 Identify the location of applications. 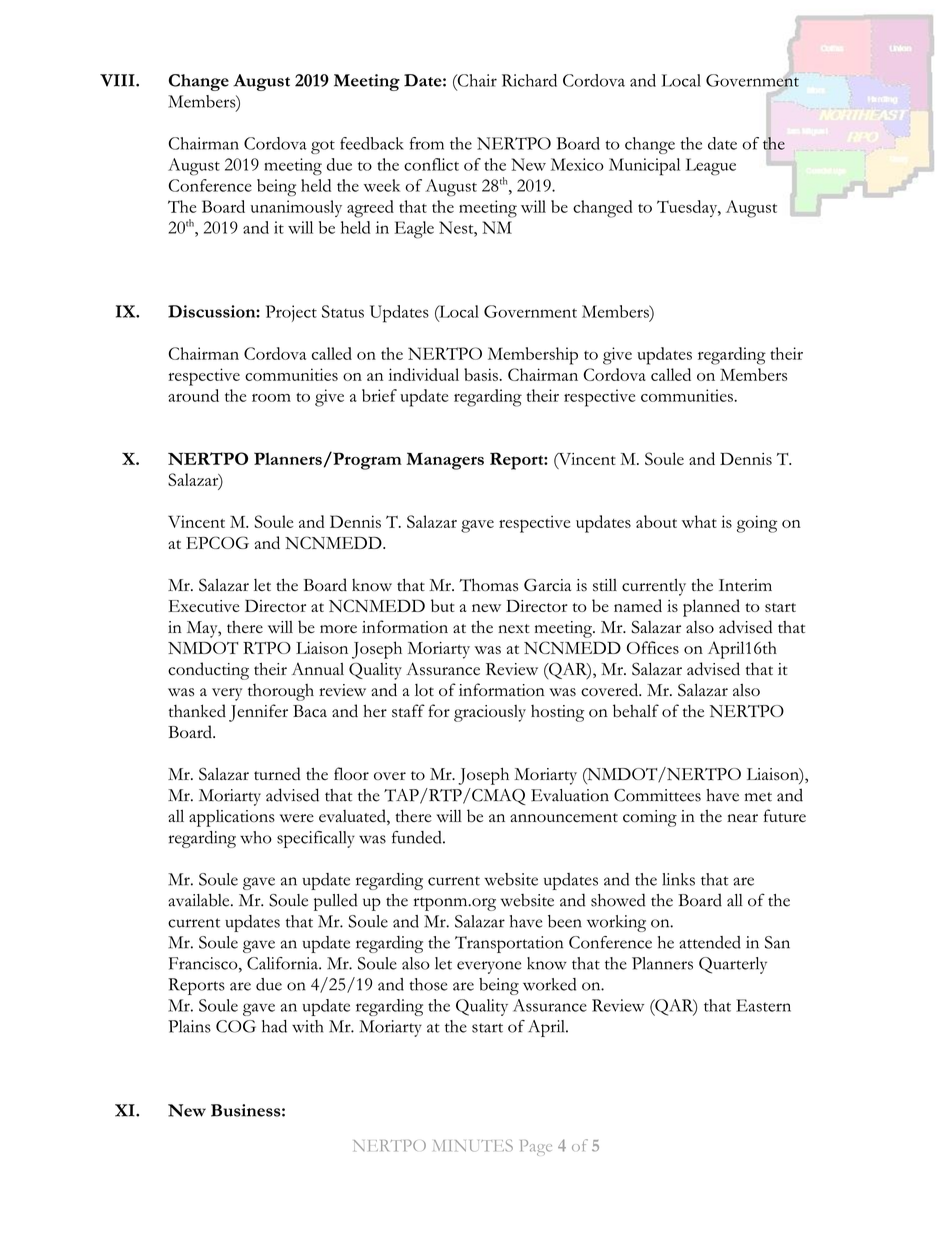
(232, 818).
